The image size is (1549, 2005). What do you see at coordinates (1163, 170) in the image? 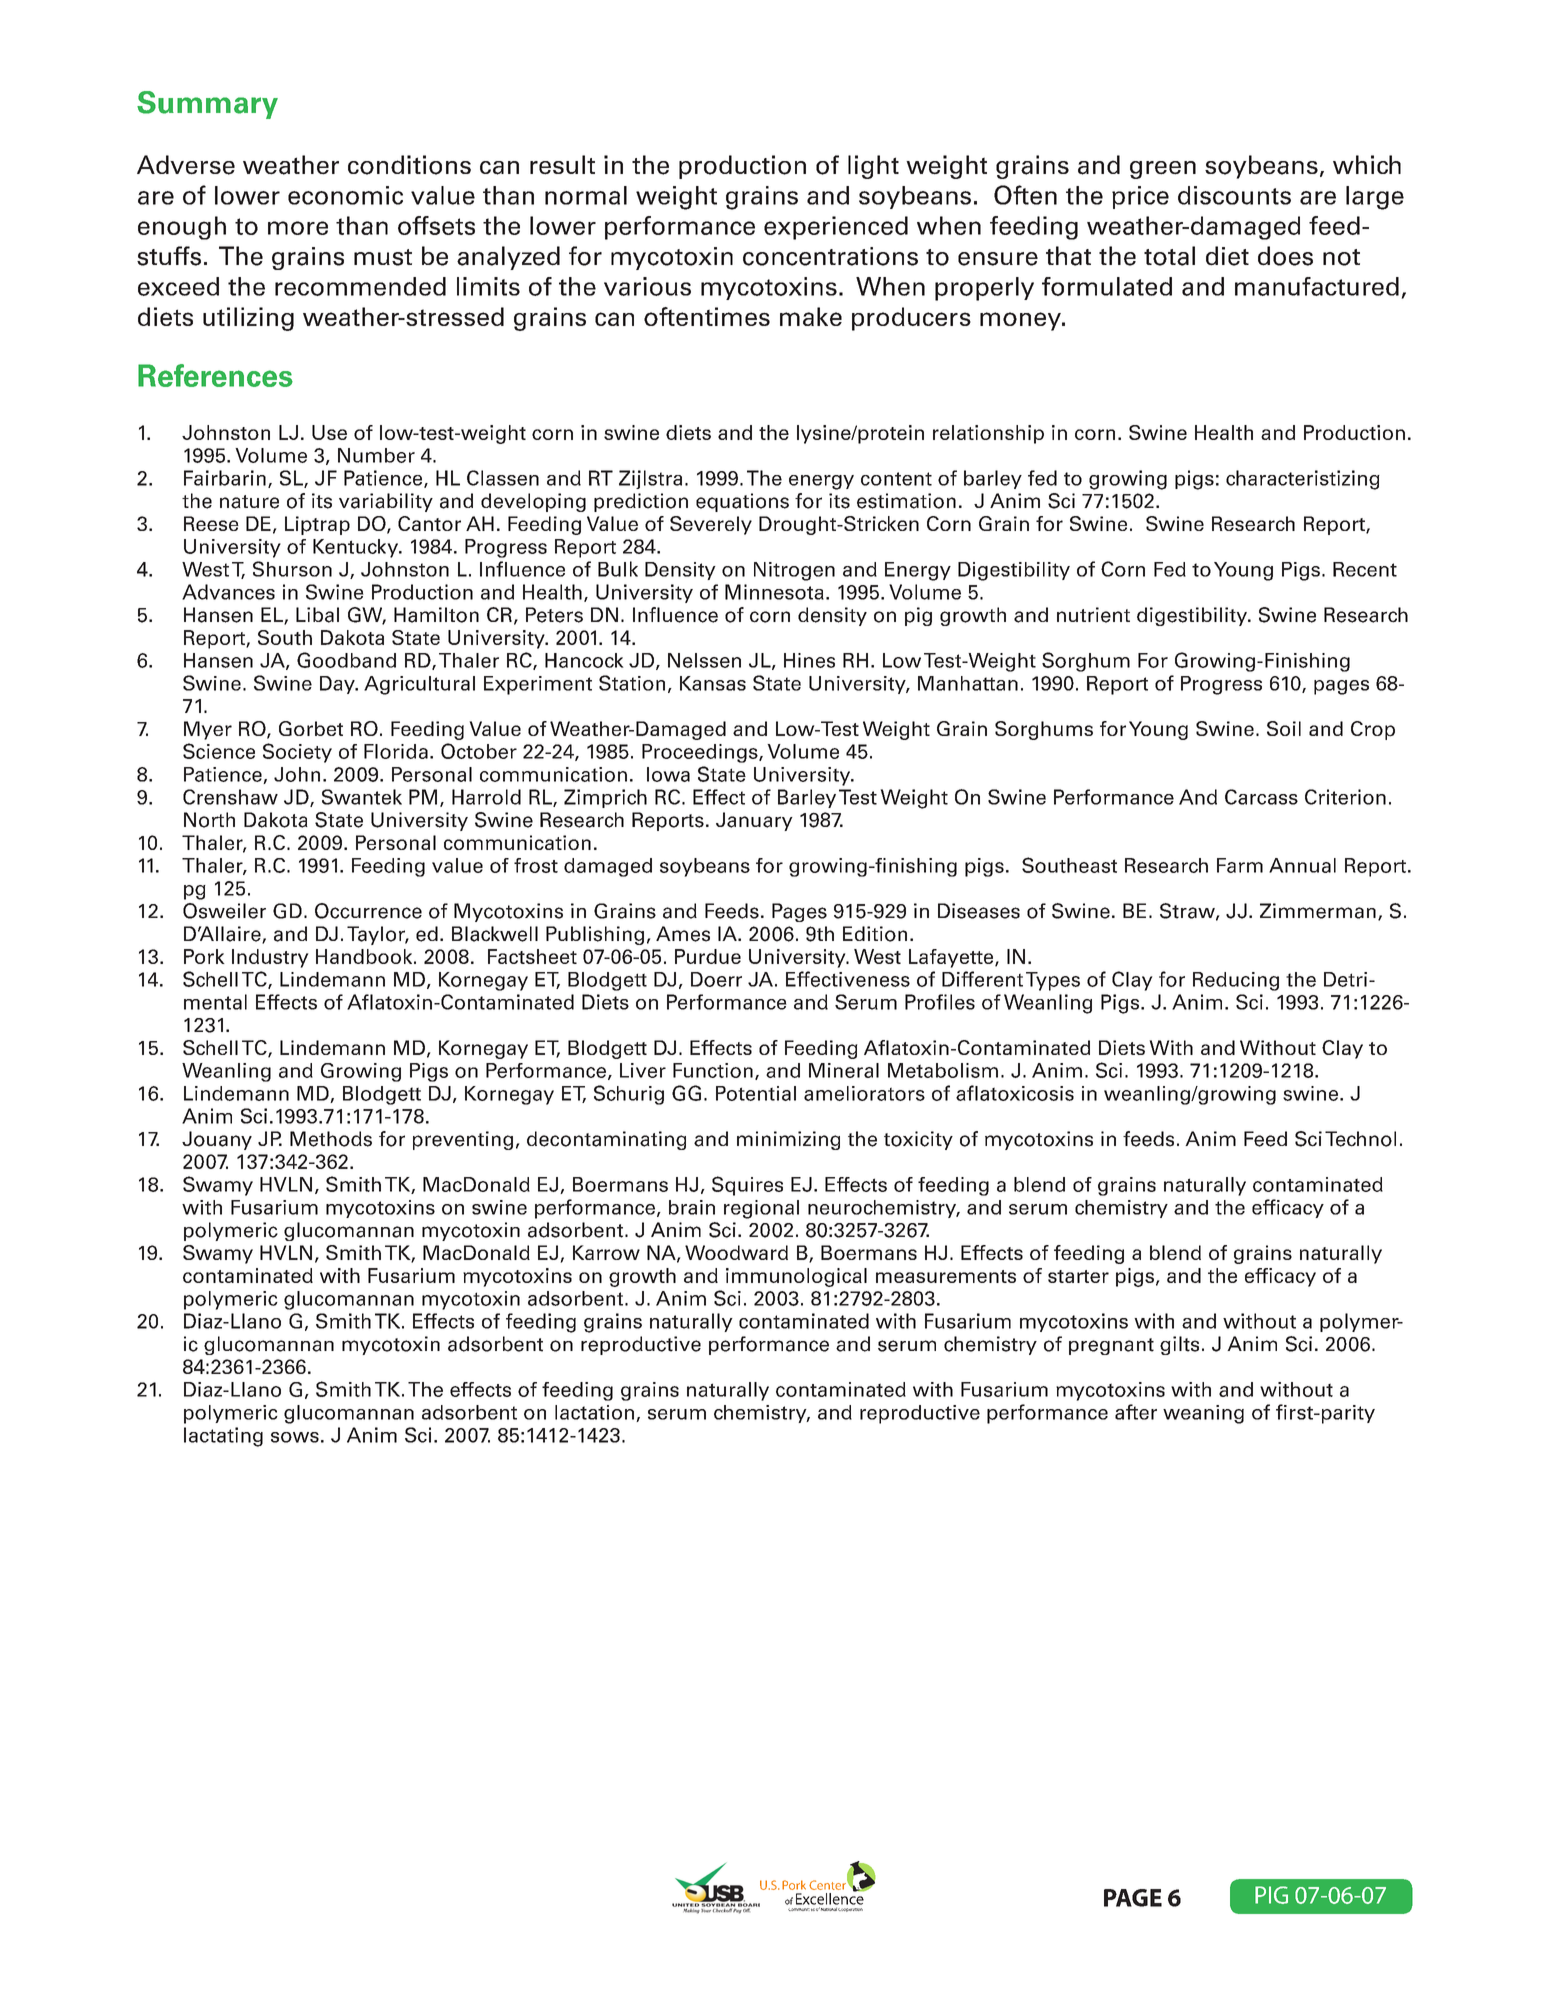
I see `green` at bounding box center [1163, 170].
